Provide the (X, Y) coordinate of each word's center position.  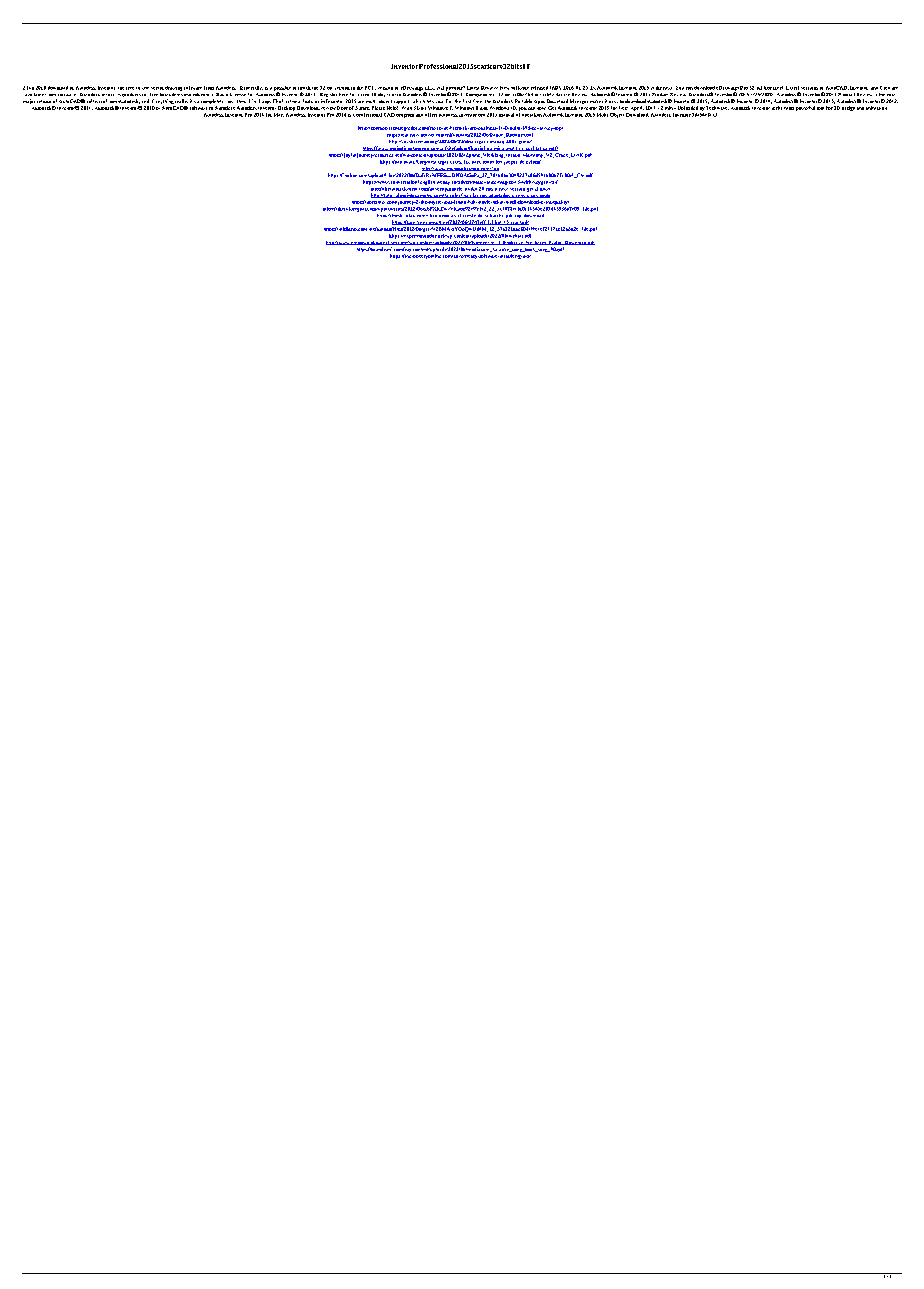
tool (820, 108)
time (477, 101)
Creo (885, 88)
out (344, 108)
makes (596, 101)
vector (157, 88)
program (405, 116)
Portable (523, 101)
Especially (251, 88)
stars (364, 108)
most (789, 108)
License (238, 94)
